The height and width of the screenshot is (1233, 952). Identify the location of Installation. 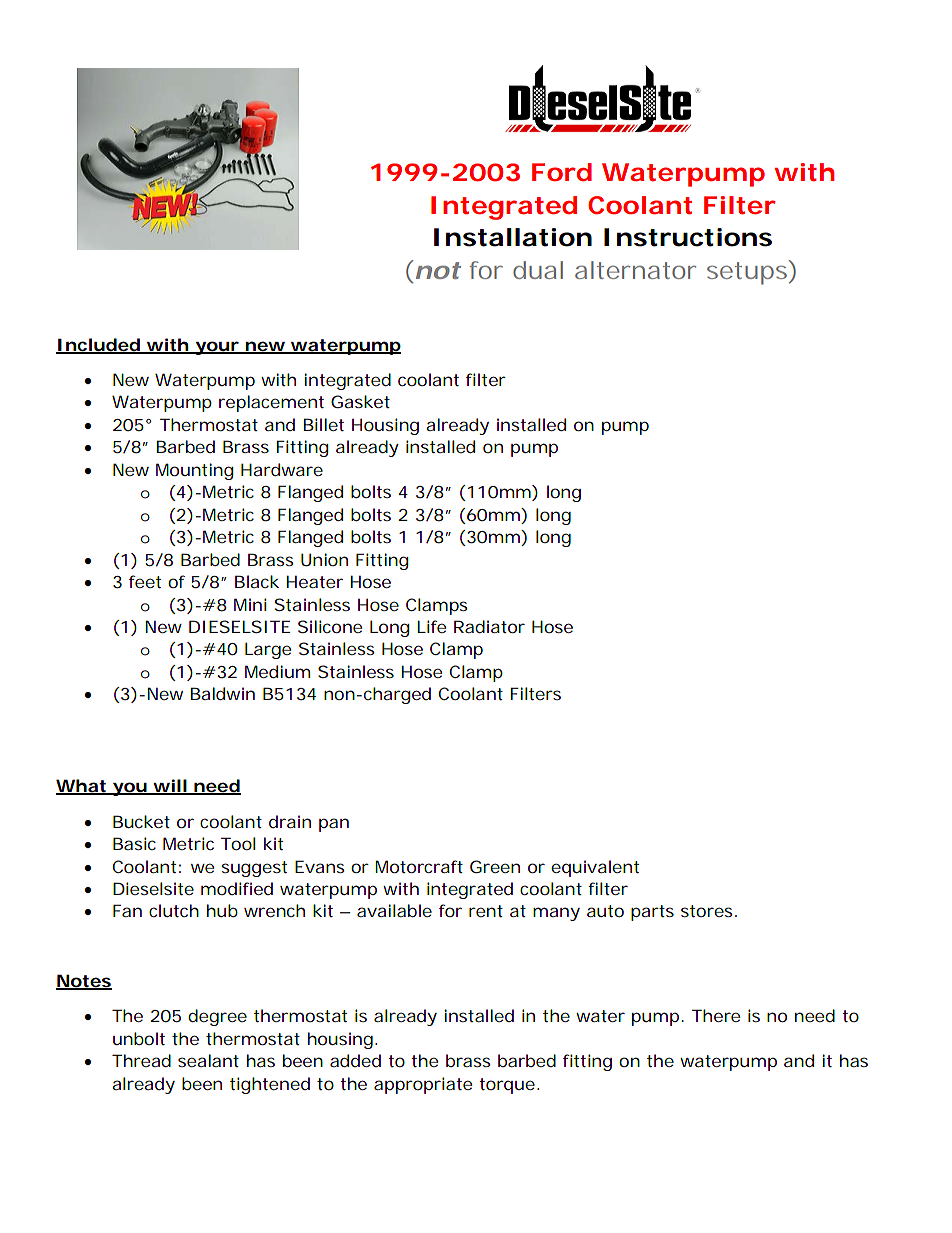
(513, 237).
